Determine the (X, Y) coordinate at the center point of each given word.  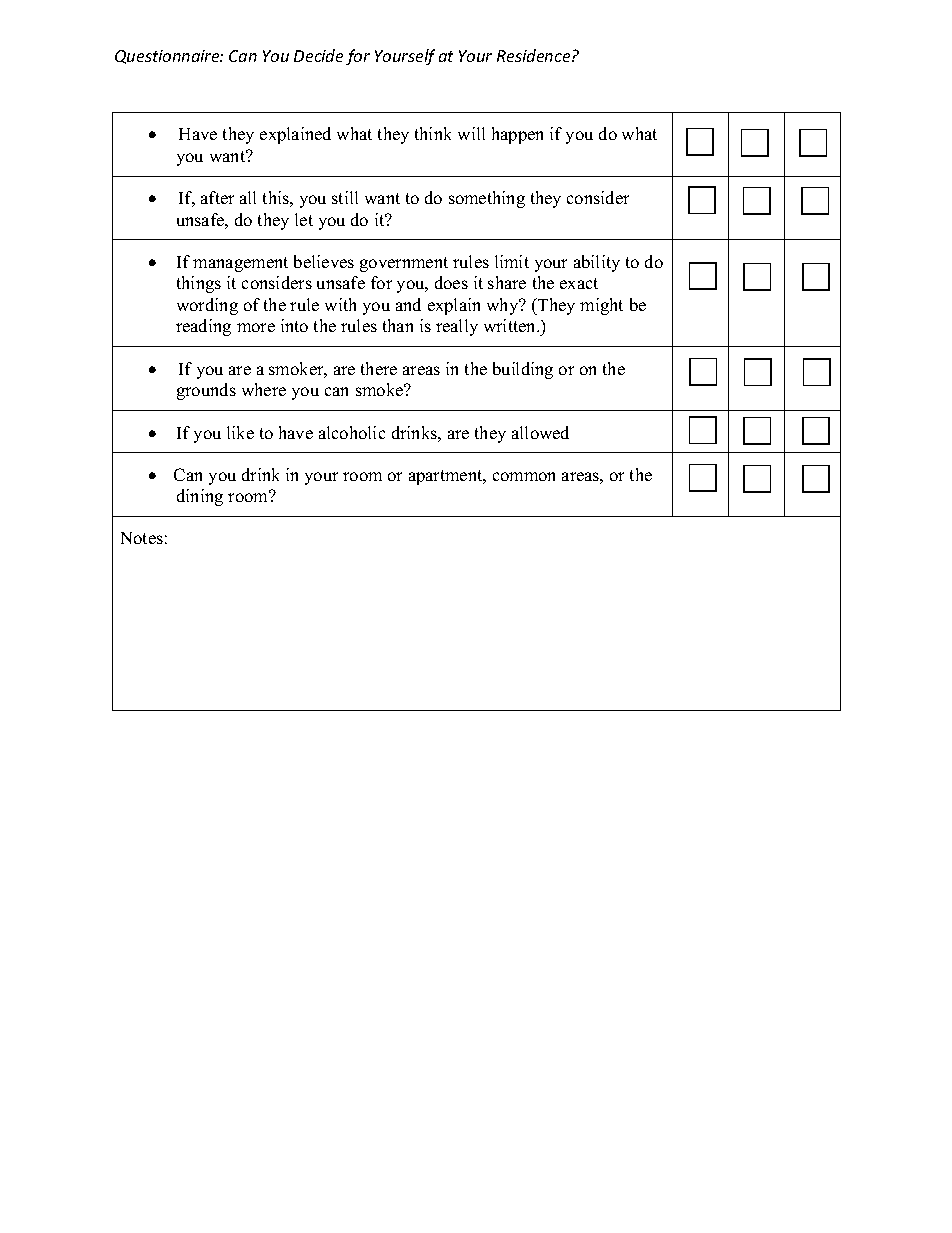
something (487, 199)
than (398, 325)
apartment (447, 477)
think (433, 133)
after (217, 197)
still (345, 197)
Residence (535, 55)
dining (200, 497)
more (256, 327)
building (523, 370)
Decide (318, 55)
